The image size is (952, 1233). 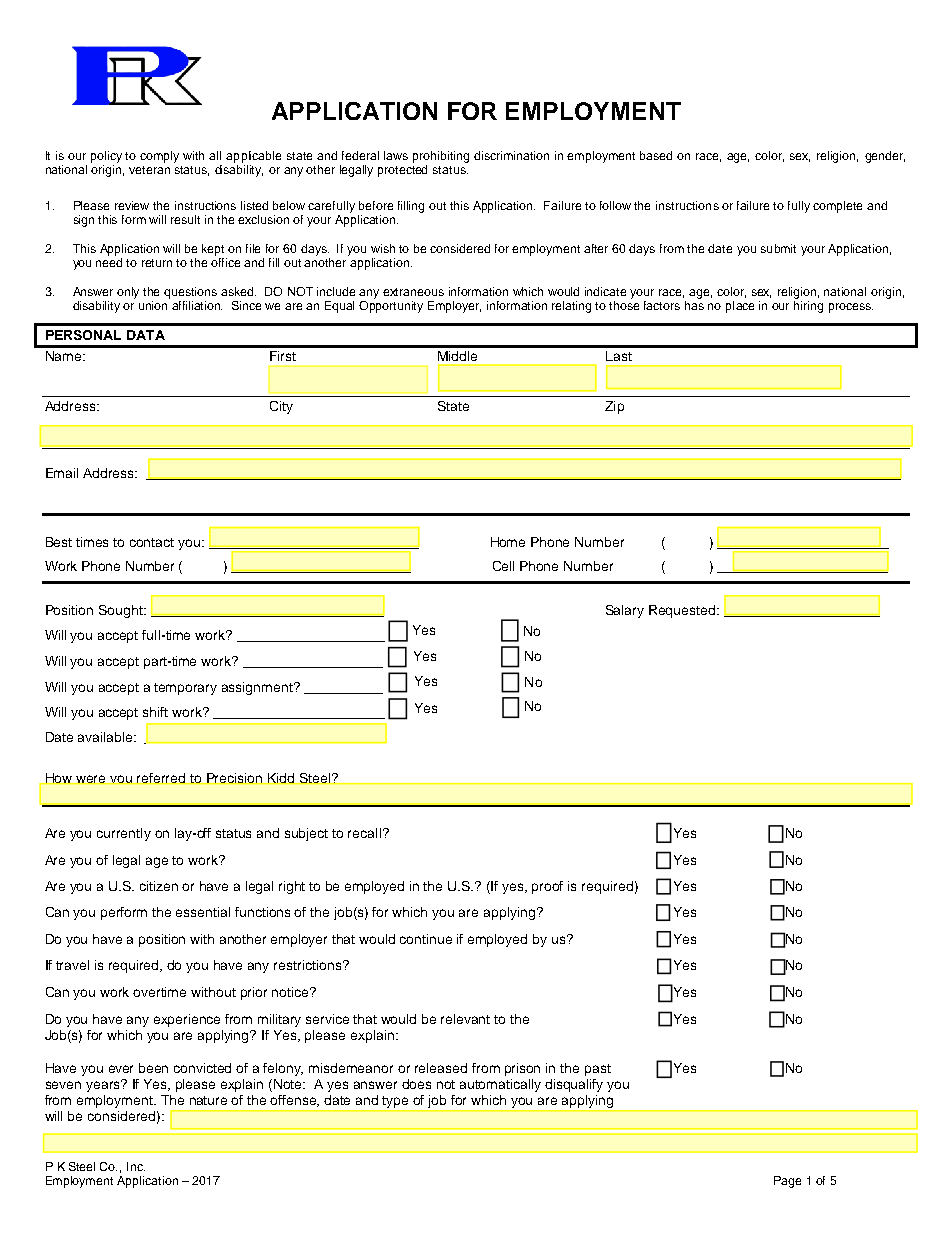 What do you see at coordinates (159, 886) in the image?
I see `citizen` at bounding box center [159, 886].
